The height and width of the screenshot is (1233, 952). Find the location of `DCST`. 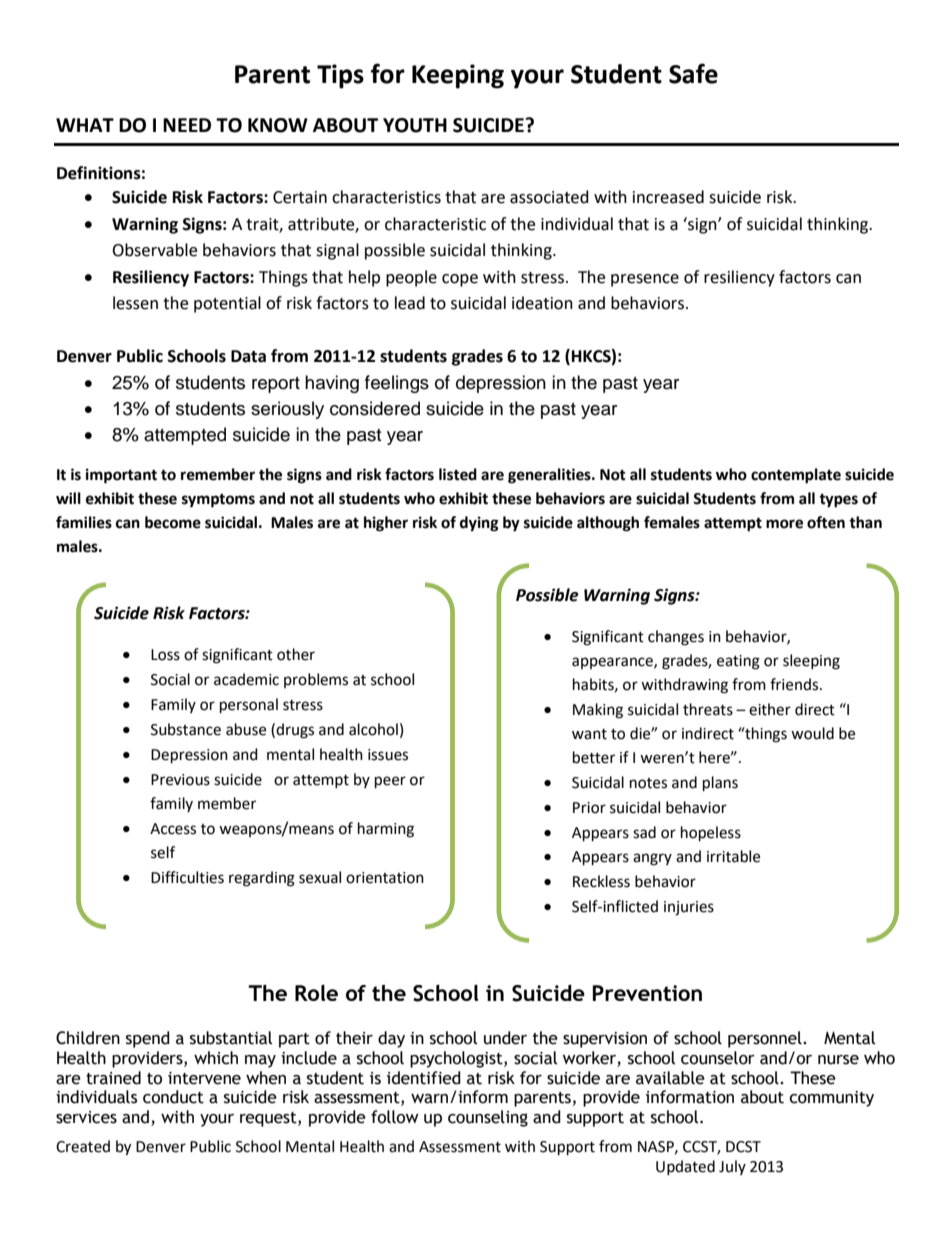

DCST is located at coordinates (743, 1147).
